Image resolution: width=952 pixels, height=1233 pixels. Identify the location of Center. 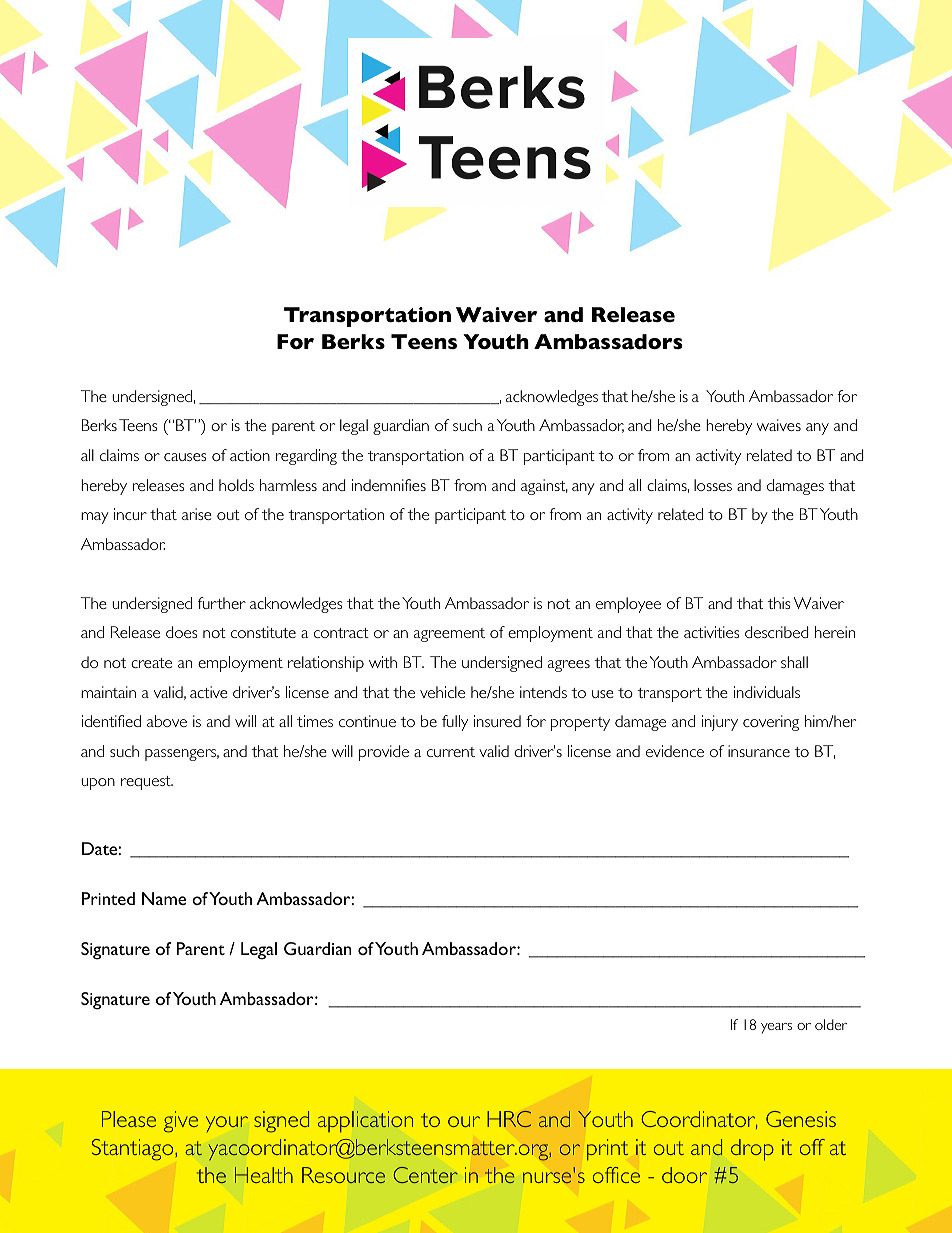
(425, 1175).
